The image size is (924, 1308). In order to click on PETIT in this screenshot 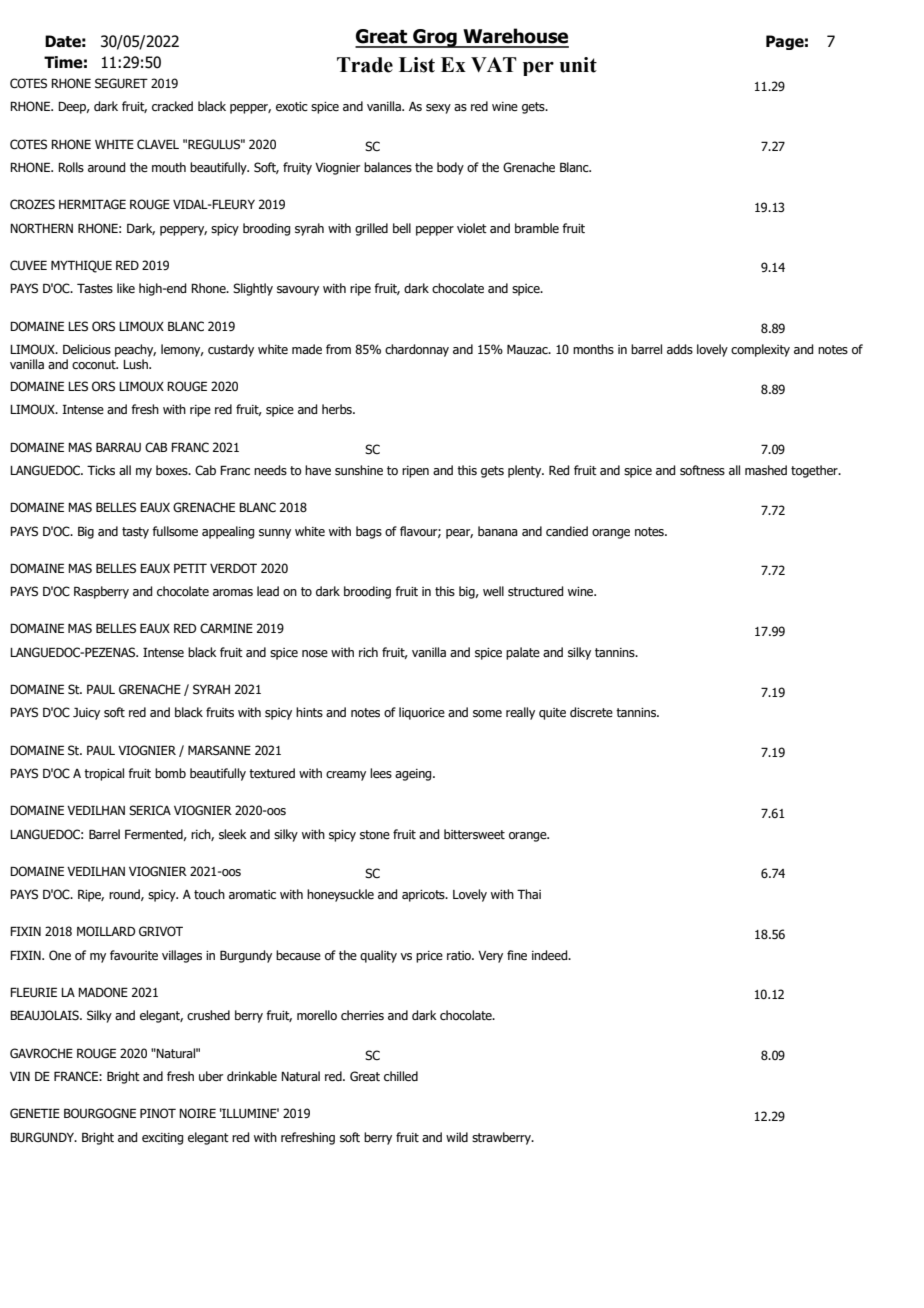, I will do `click(190, 568)`.
